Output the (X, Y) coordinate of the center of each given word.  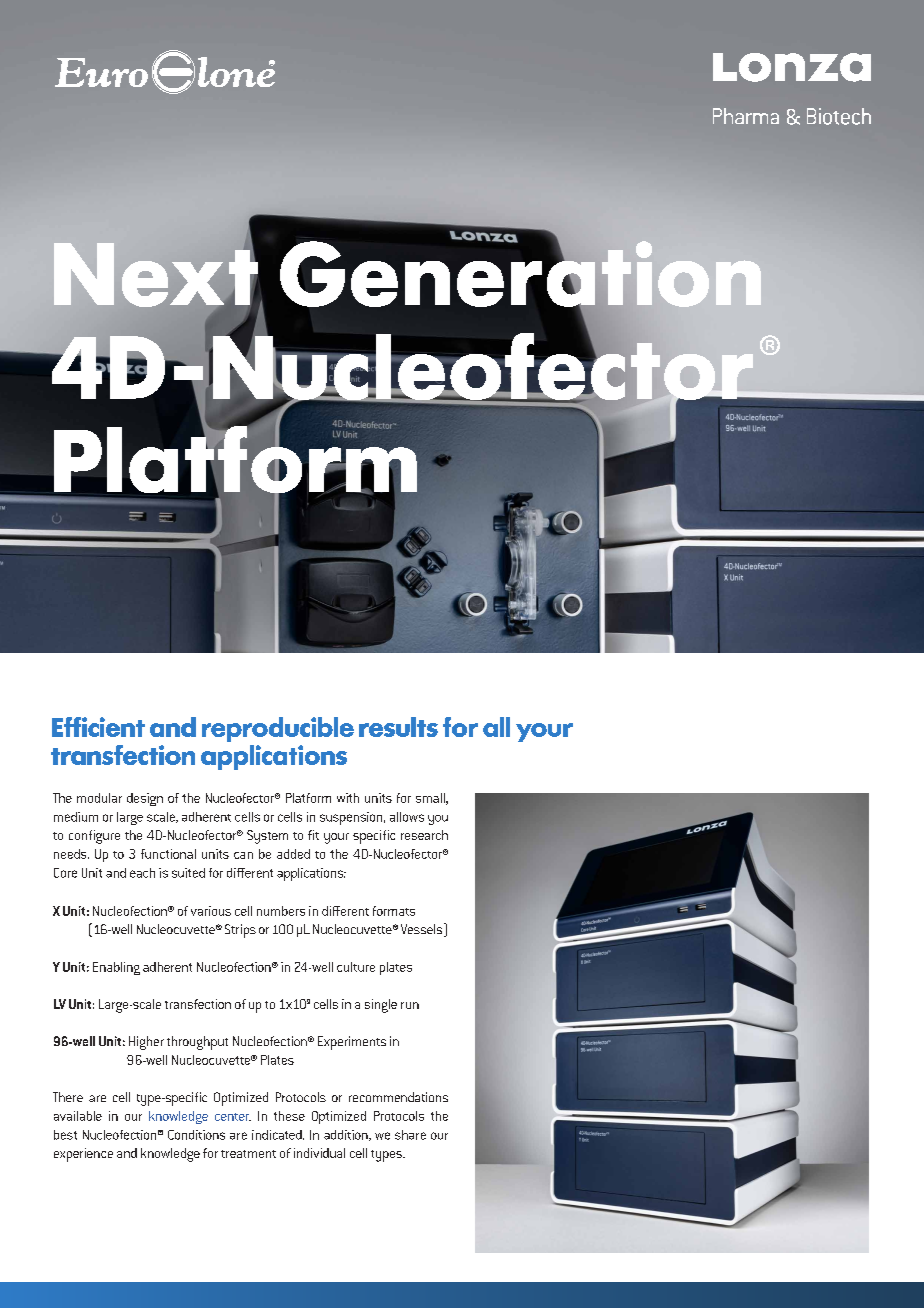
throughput (197, 1043)
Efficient (98, 727)
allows (407, 817)
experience (83, 1155)
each (142, 873)
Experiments (352, 1043)
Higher (146, 1043)
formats (394, 911)
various (211, 911)
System (267, 837)
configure (94, 837)
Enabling (116, 968)
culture (356, 967)
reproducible (278, 729)
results (398, 727)
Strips (240, 931)
